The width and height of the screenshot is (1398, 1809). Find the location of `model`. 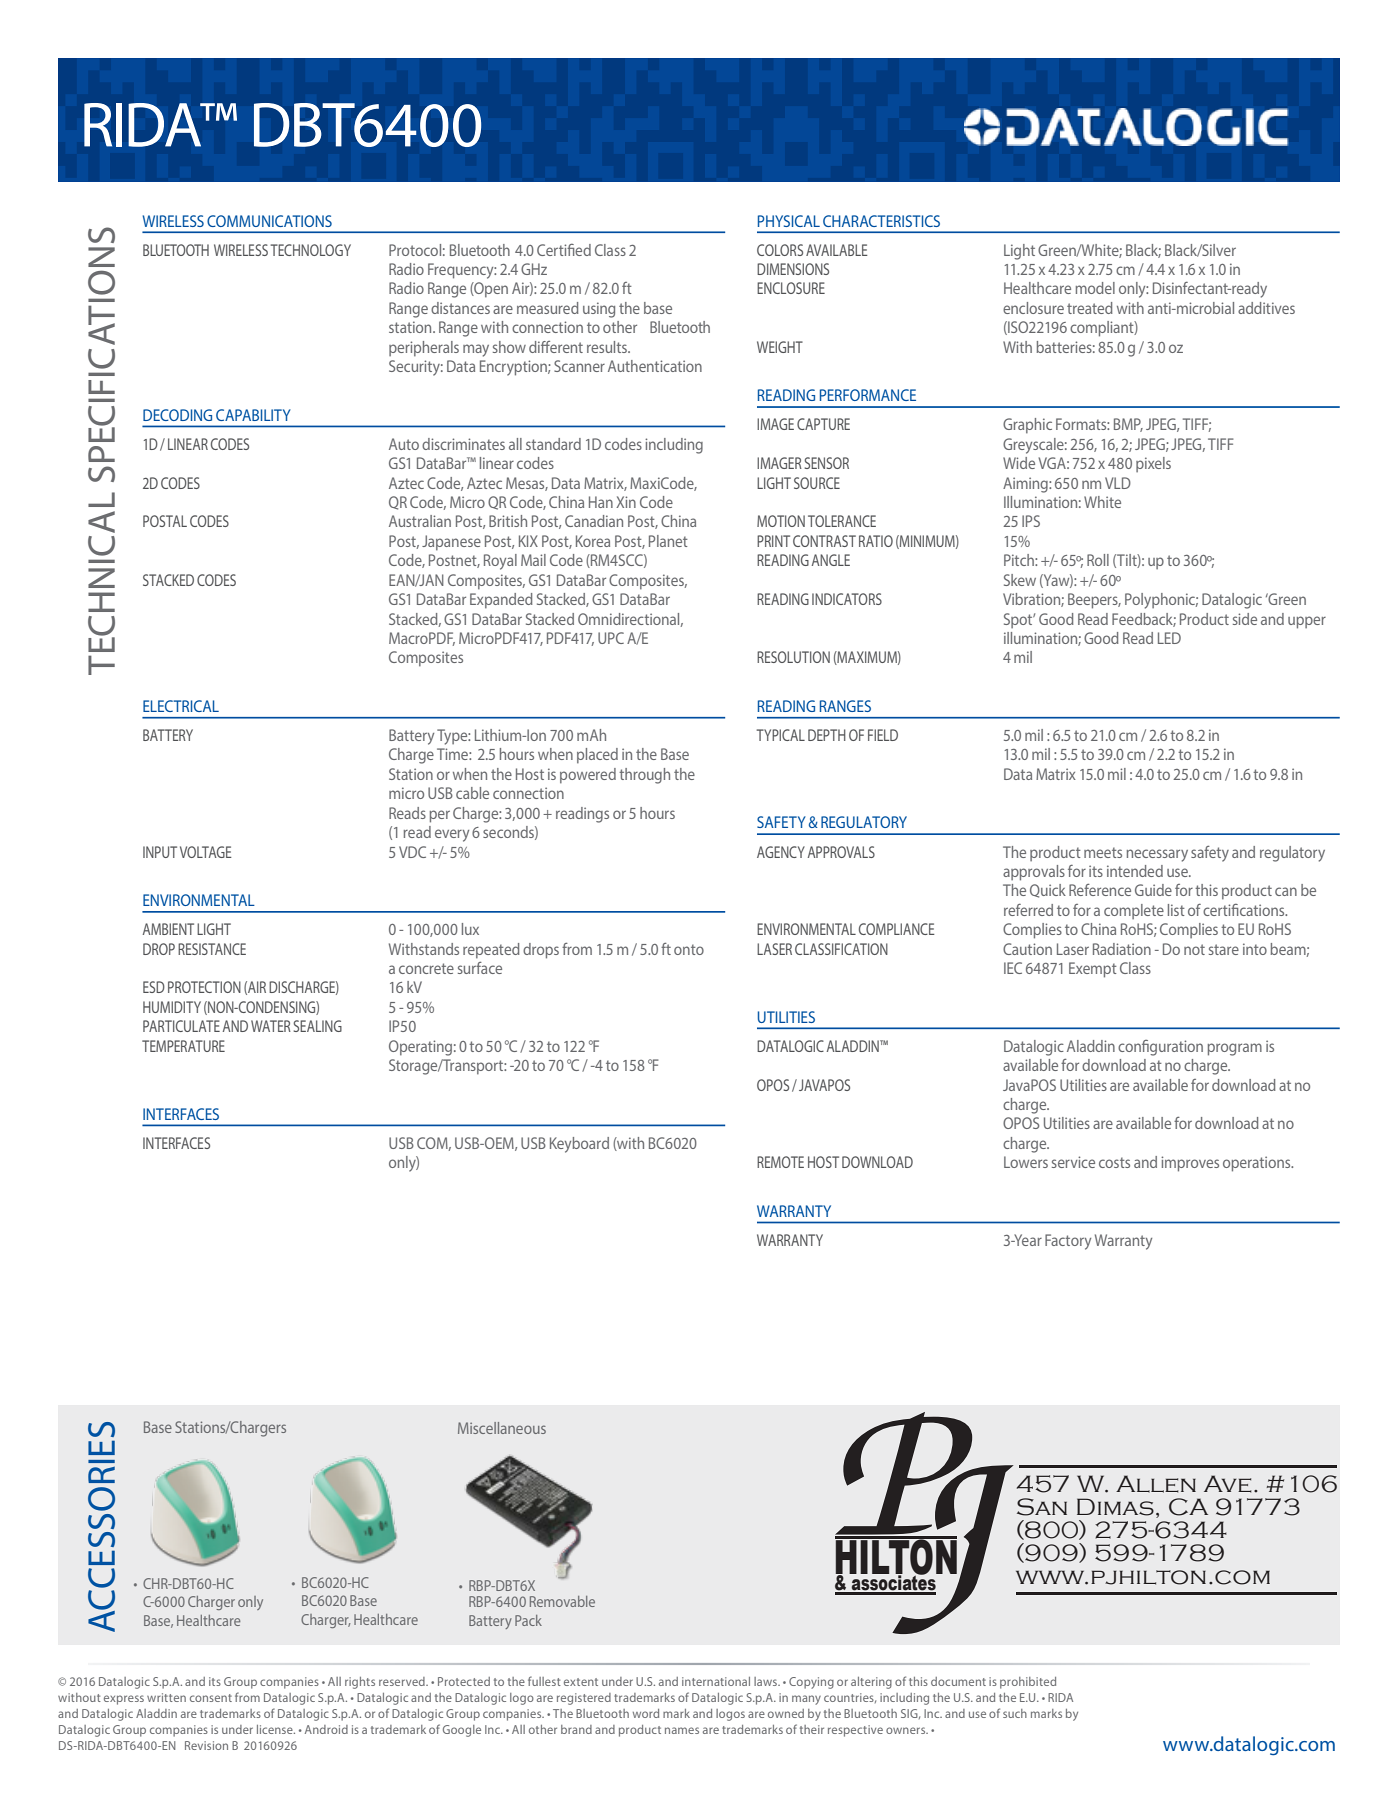

model is located at coordinates (1095, 288).
